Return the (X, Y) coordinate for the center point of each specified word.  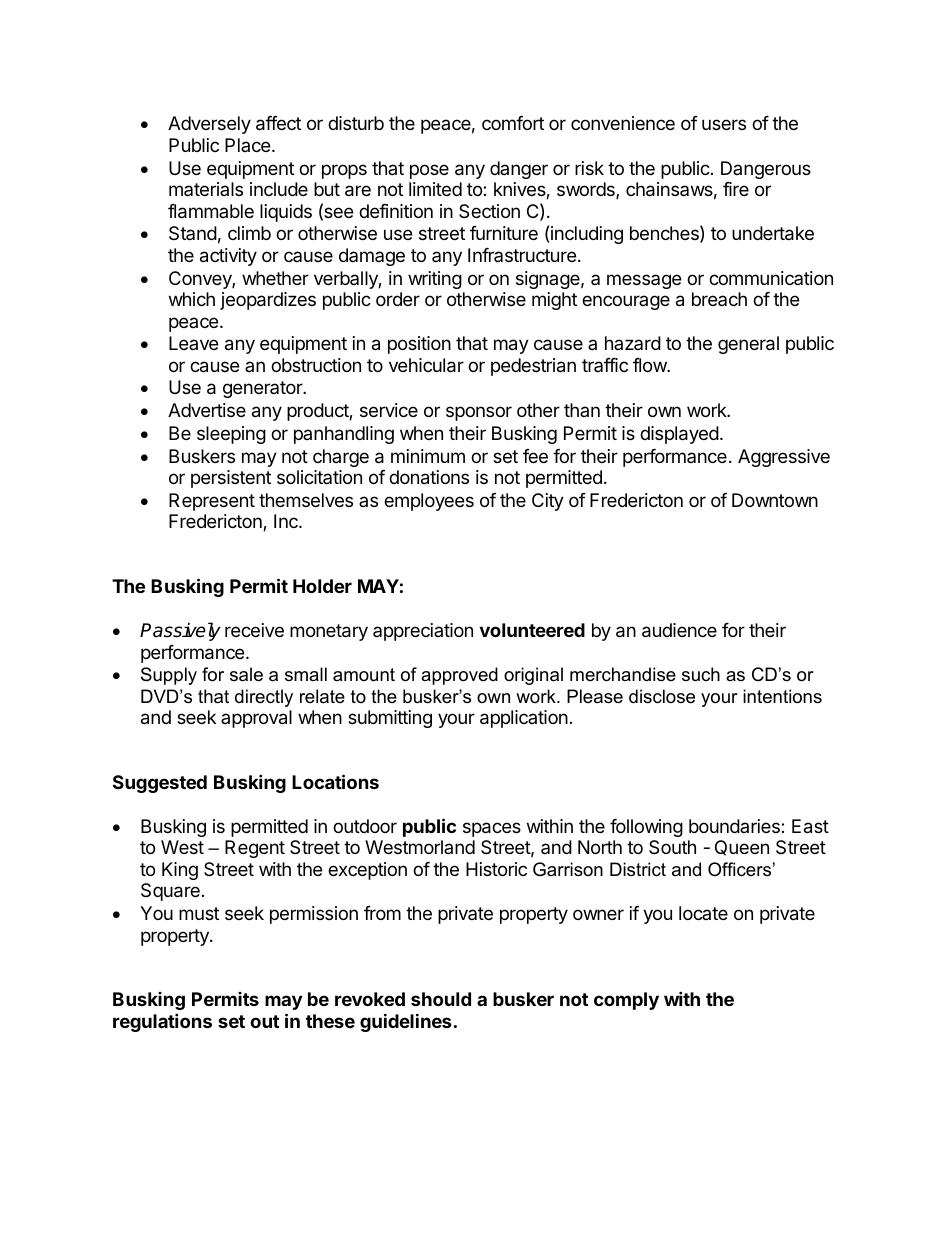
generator (263, 389)
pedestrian (533, 367)
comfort (513, 123)
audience (679, 630)
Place (247, 145)
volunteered (532, 630)
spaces (492, 829)
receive (254, 630)
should (441, 999)
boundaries (735, 826)
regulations (162, 1022)
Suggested (160, 784)
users (724, 124)
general (748, 345)
